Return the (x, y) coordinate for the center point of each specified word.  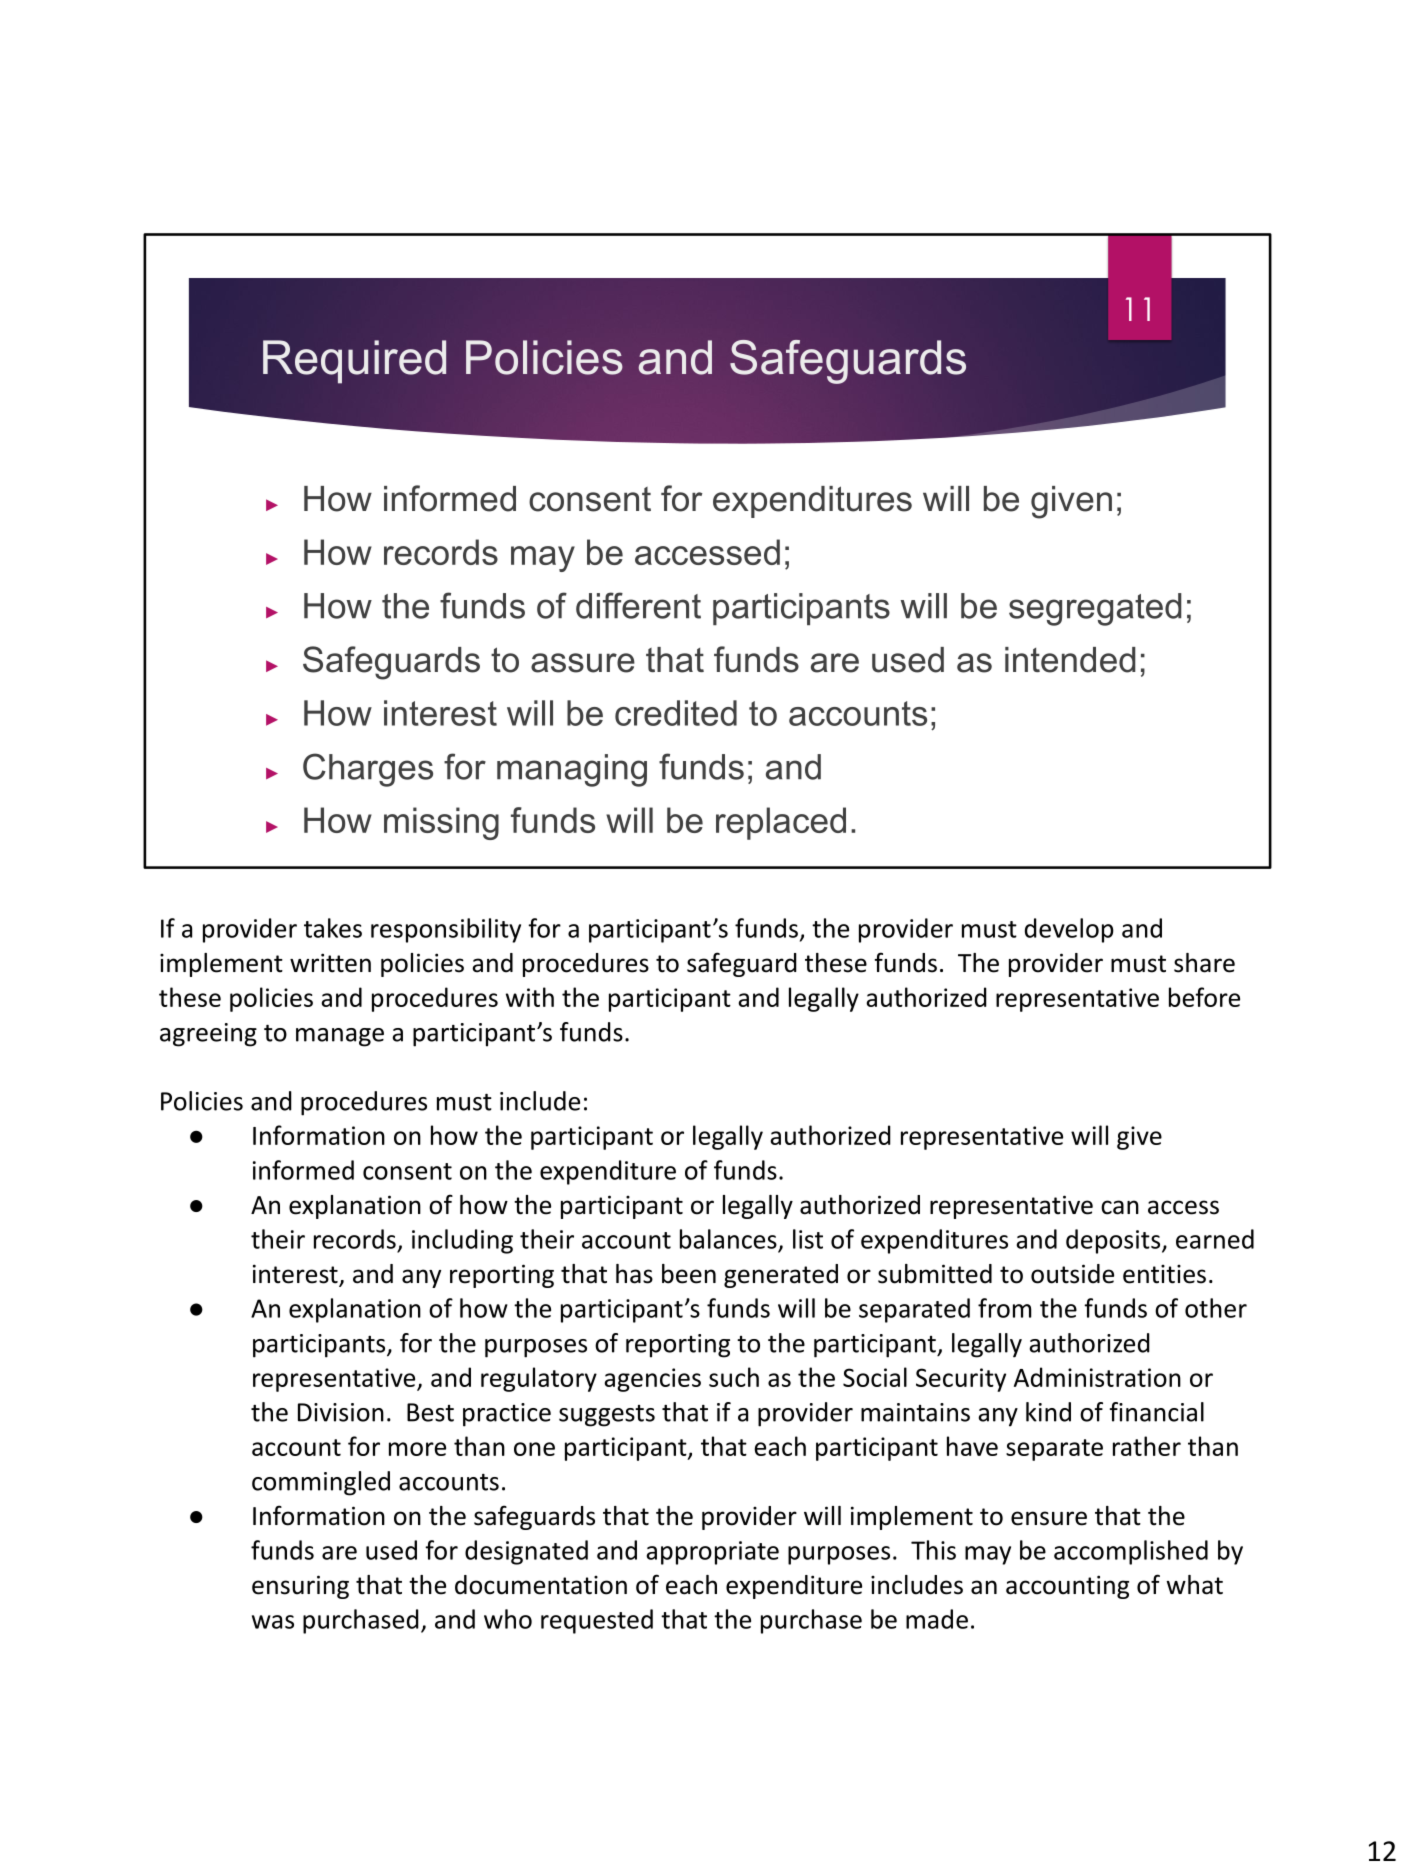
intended (1070, 660)
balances (728, 1239)
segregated (1095, 609)
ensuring (300, 1587)
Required (354, 362)
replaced (781, 823)
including (462, 1241)
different (638, 605)
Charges (368, 770)
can (1120, 1207)
